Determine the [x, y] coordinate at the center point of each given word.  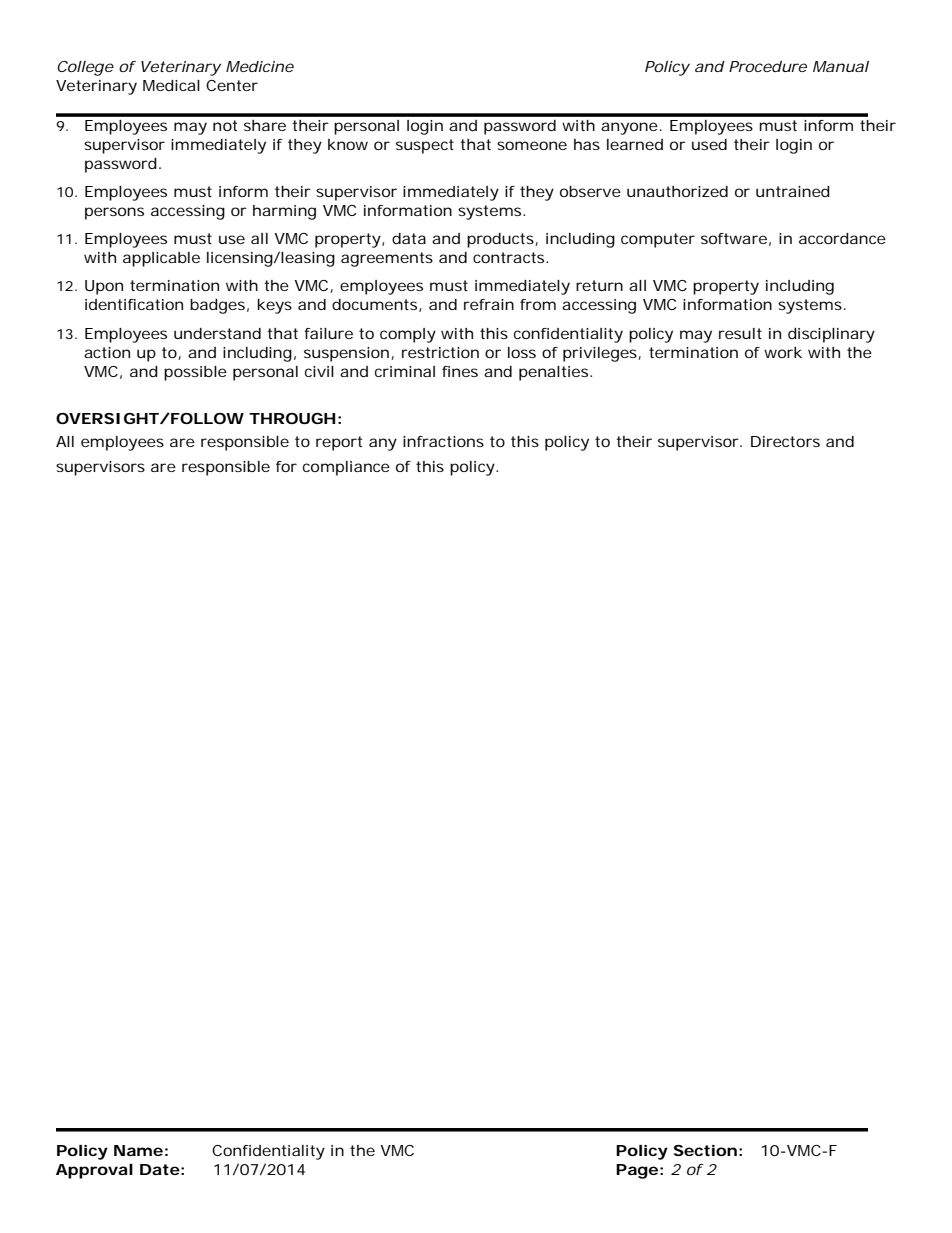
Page [637, 1171]
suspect [425, 146]
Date [160, 1169]
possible [195, 373]
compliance [346, 468]
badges [217, 306]
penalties [553, 373]
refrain [489, 304]
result [740, 333]
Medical [171, 85]
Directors [785, 441]
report [339, 443]
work [783, 352]
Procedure [768, 66]
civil [319, 371]
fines [460, 371]
